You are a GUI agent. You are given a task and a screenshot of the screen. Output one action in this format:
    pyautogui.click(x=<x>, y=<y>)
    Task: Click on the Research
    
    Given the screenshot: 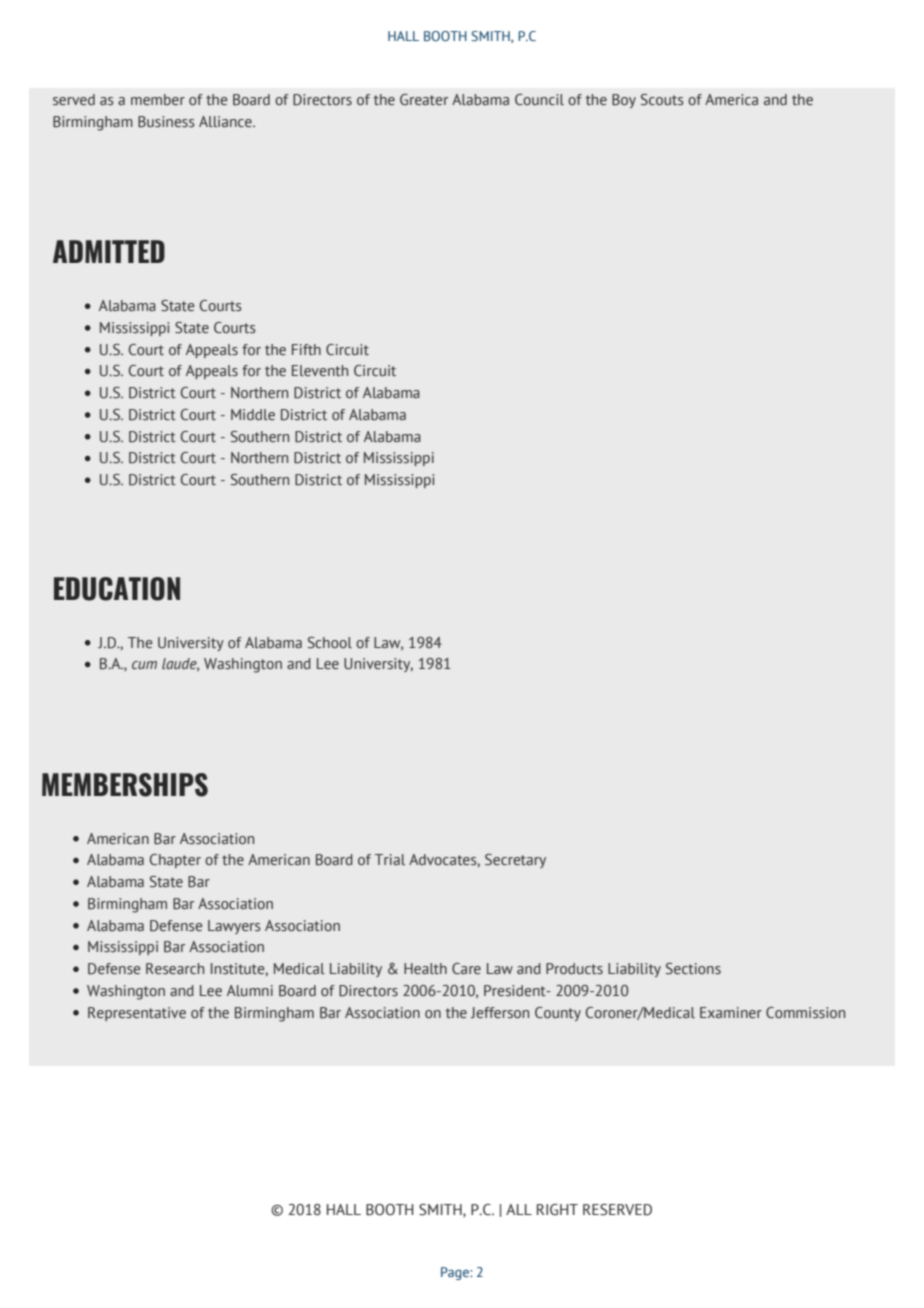 What is the action you would take?
    pyautogui.click(x=175, y=969)
